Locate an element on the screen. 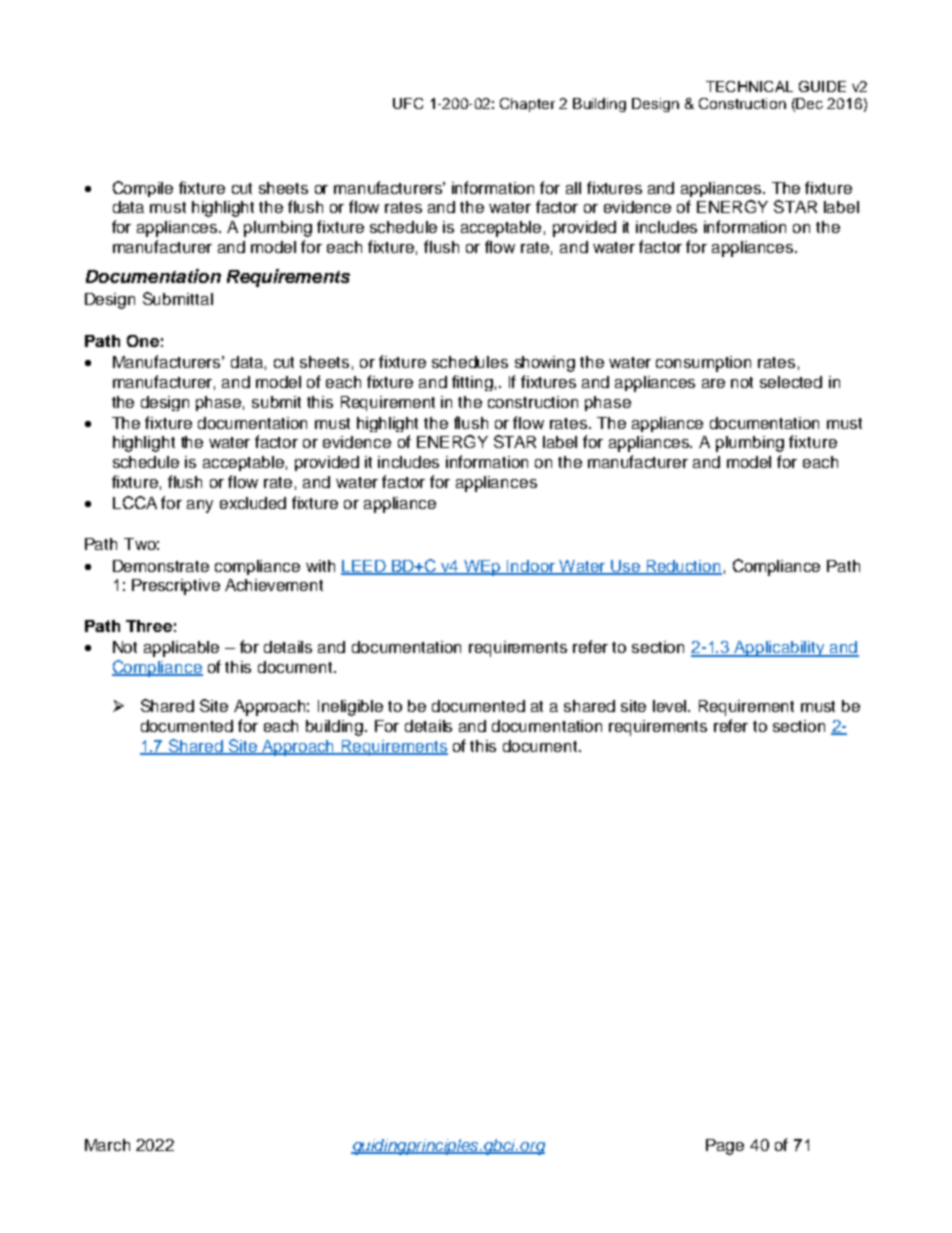 The width and height of the screenshot is (952, 1233). Reduction is located at coordinates (683, 567).
